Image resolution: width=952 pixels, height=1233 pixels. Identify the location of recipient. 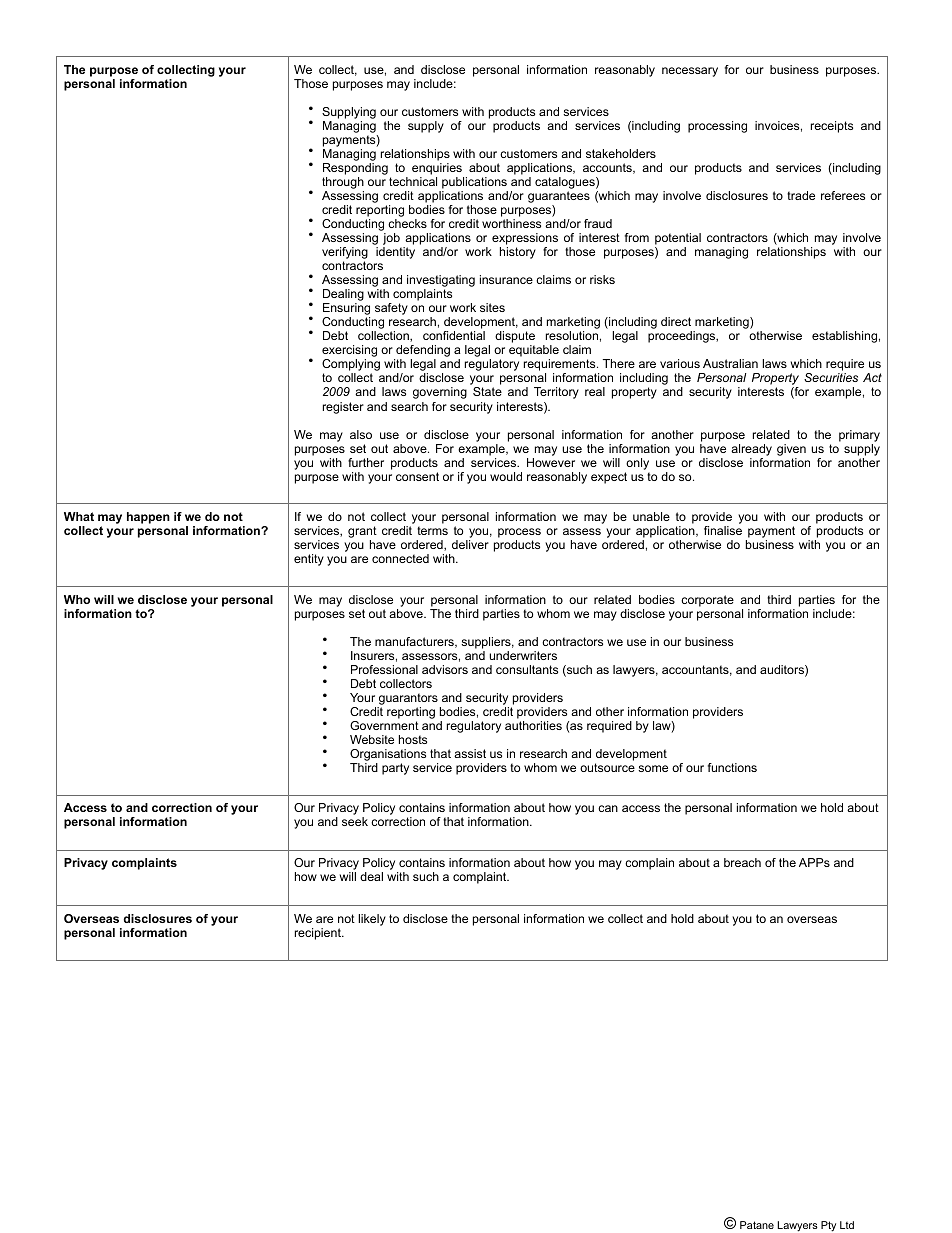
(319, 934).
